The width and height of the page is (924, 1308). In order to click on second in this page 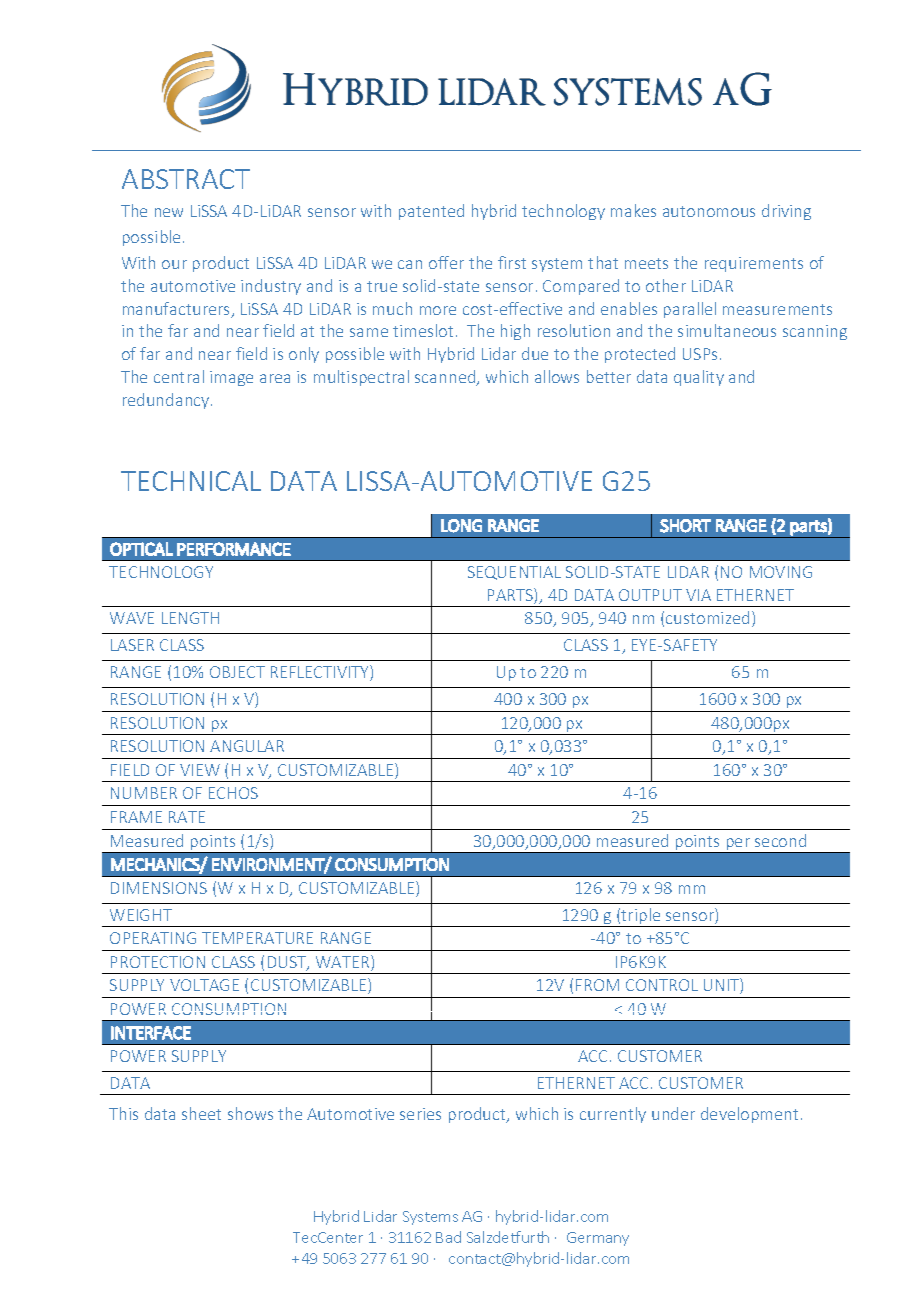, I will do `click(780, 840)`.
